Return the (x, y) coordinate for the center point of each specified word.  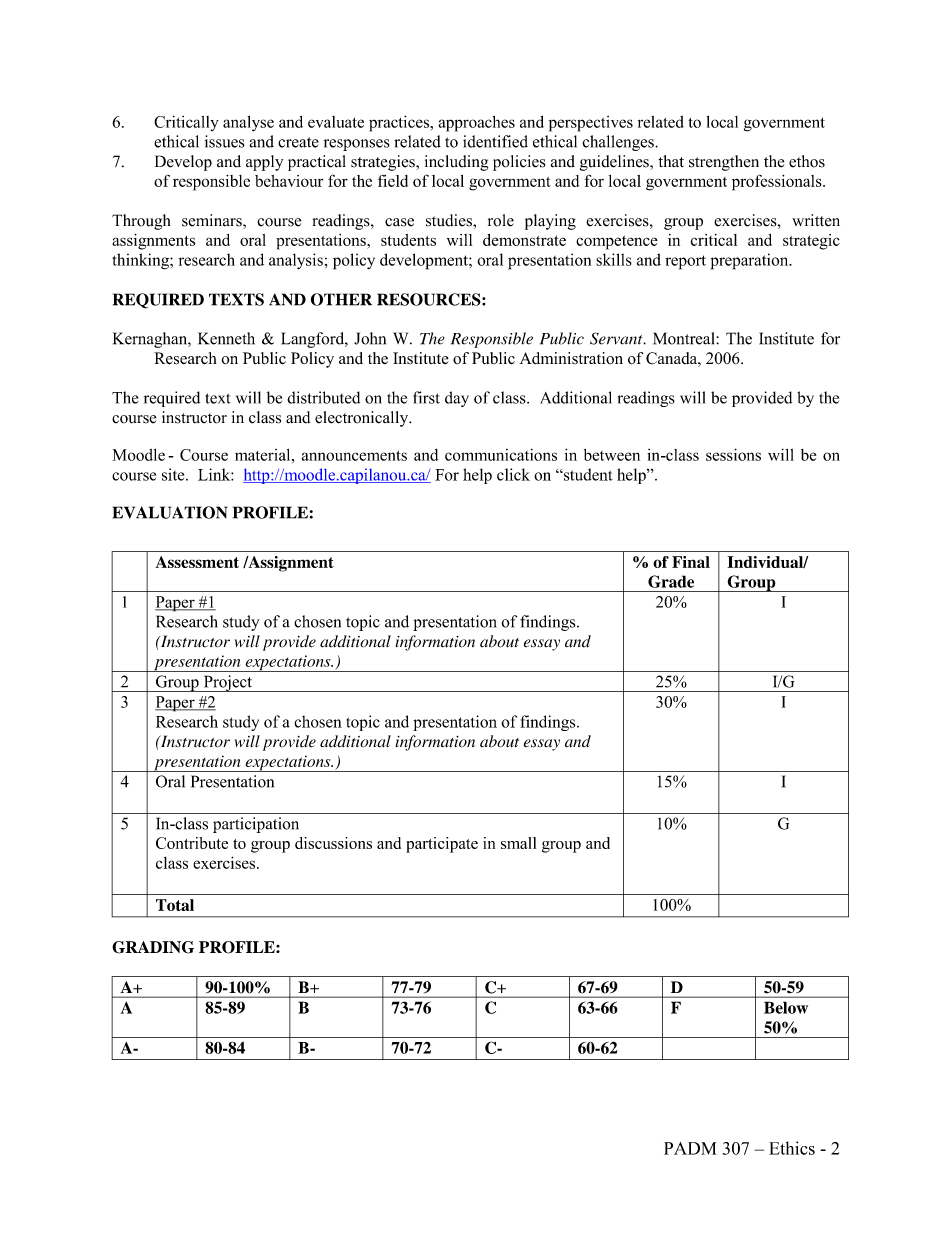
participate (442, 845)
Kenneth (226, 338)
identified (495, 141)
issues (225, 141)
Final (691, 562)
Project (227, 683)
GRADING (153, 947)
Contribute (192, 843)
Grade (671, 581)
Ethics (792, 1148)
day (457, 399)
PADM (690, 1148)
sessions (733, 454)
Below (786, 1007)
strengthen (724, 163)
